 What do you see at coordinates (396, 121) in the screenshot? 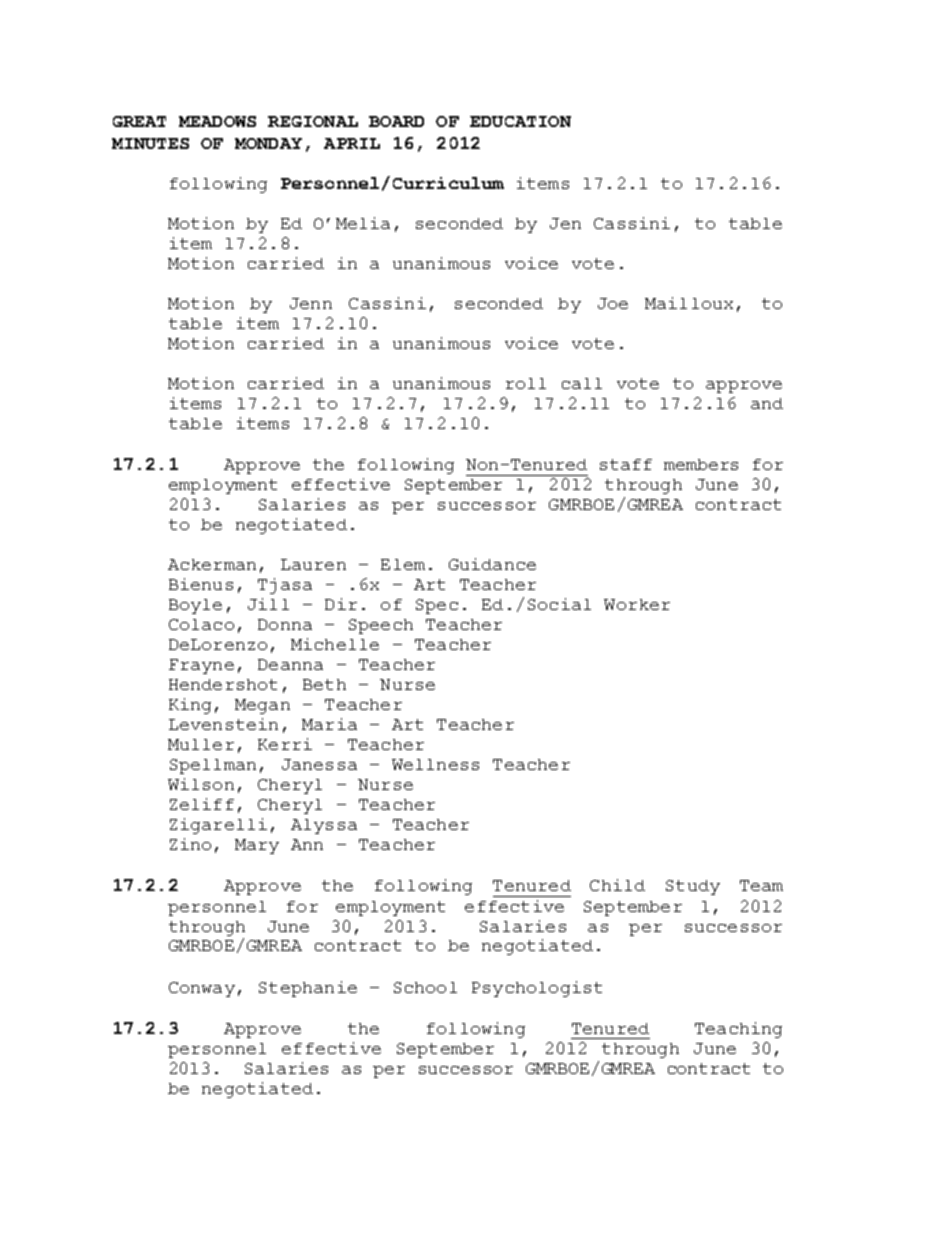
I see `BOARD` at bounding box center [396, 121].
